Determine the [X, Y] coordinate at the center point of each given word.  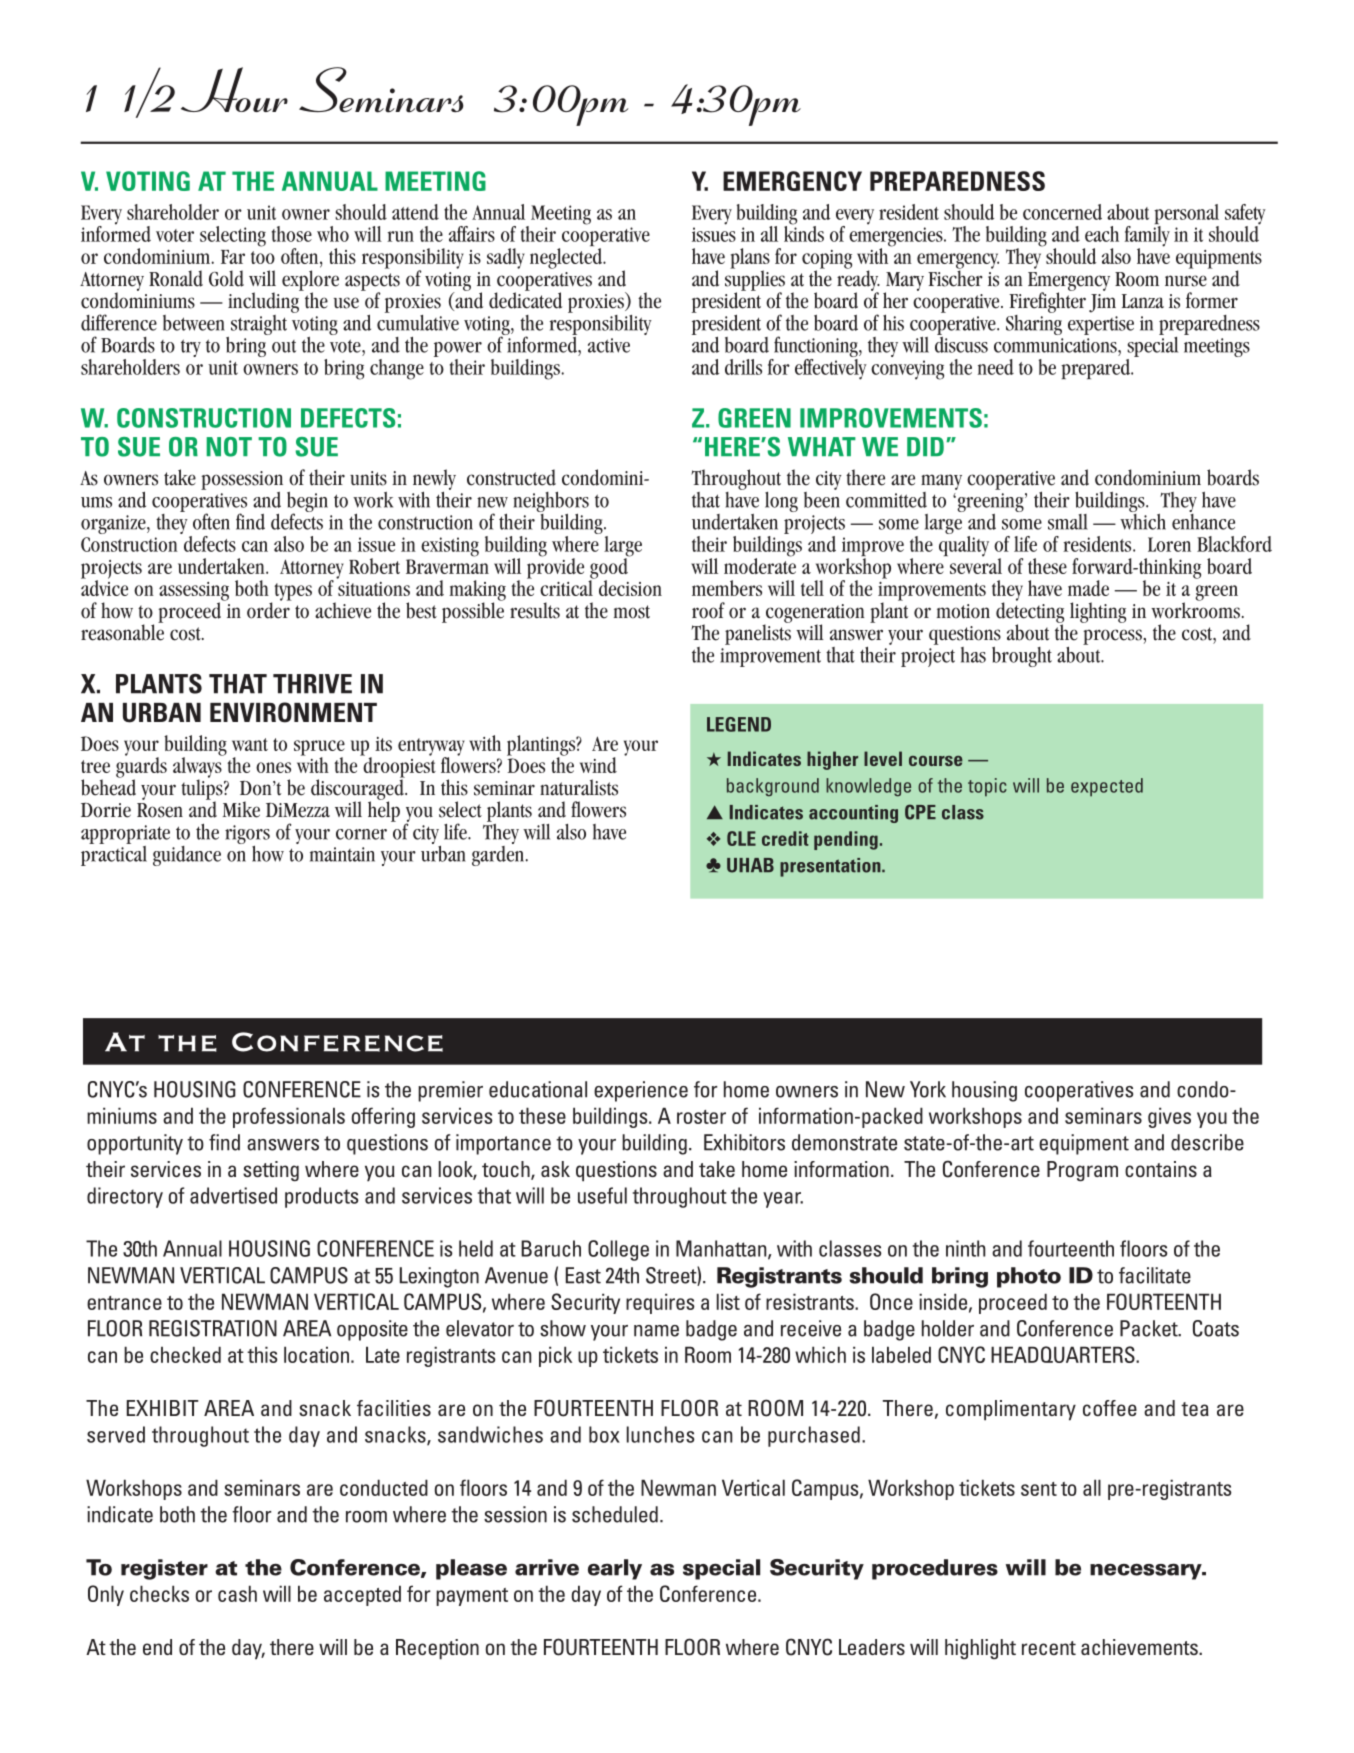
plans [750, 259]
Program [1082, 1171]
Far [233, 257]
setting [271, 1171]
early [615, 1569]
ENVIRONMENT [293, 712]
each [1102, 234]
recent [1049, 1648]
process [1113, 637]
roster [701, 1117]
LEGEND [739, 724]
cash [237, 1593]
